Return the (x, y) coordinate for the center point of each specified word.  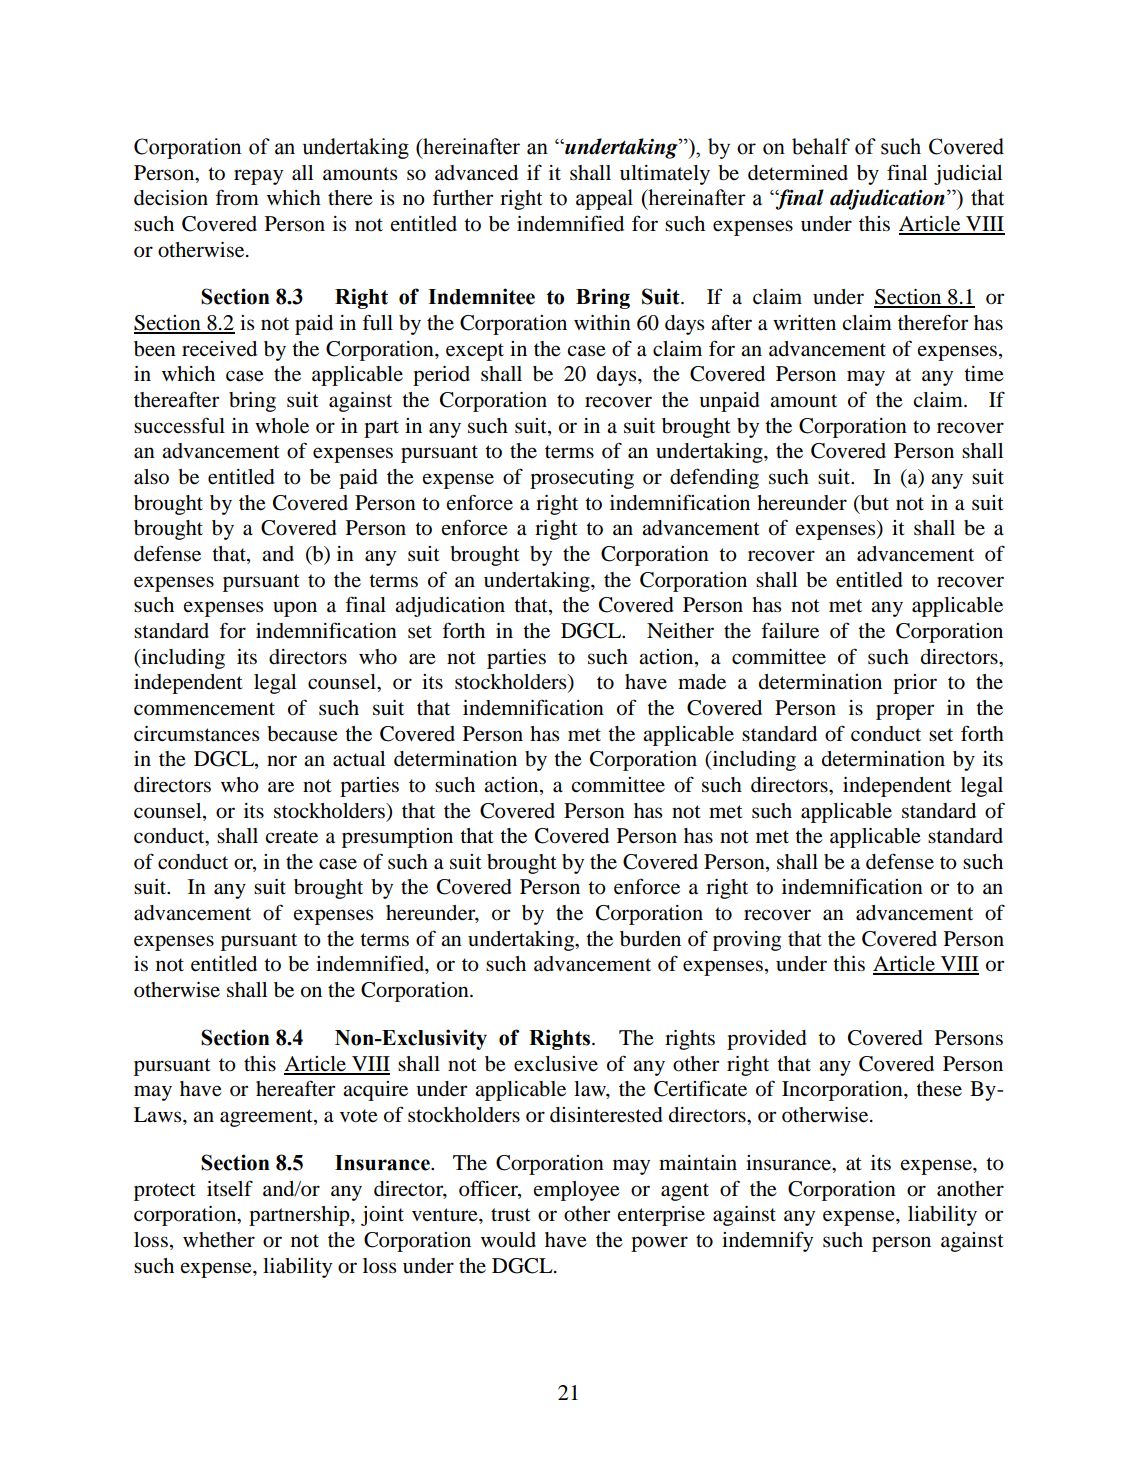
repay (258, 177)
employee (577, 1191)
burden (650, 939)
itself (230, 1188)
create (291, 837)
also (151, 477)
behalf (821, 146)
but (873, 503)
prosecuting (582, 479)
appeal (604, 199)
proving (747, 941)
